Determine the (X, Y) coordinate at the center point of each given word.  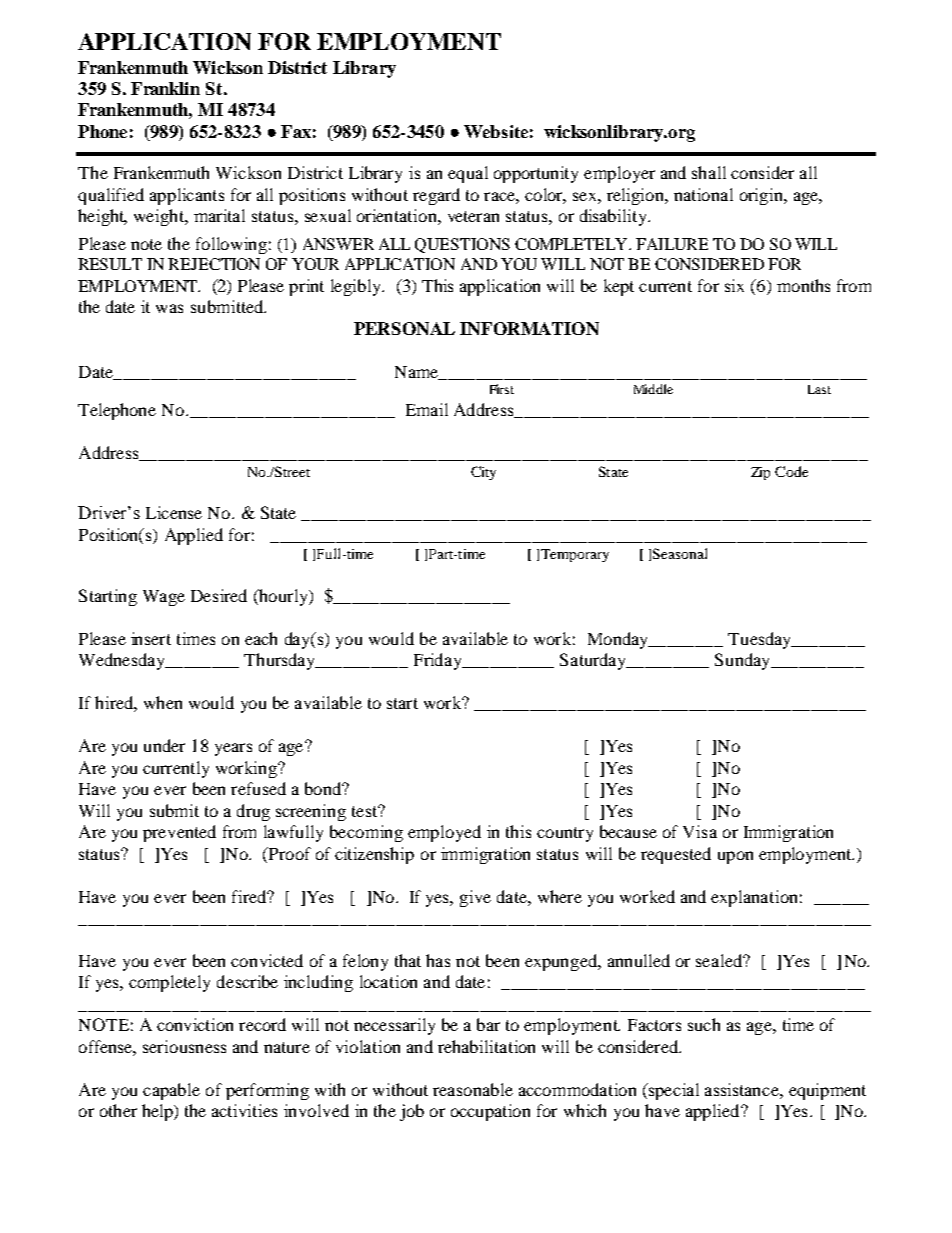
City (483, 473)
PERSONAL (404, 328)
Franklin (165, 88)
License (174, 512)
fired (250, 896)
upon (735, 857)
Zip (760, 473)
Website (496, 131)
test (366, 811)
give (475, 898)
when (163, 702)
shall (709, 172)
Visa (700, 831)
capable (171, 1091)
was (169, 308)
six (734, 285)
